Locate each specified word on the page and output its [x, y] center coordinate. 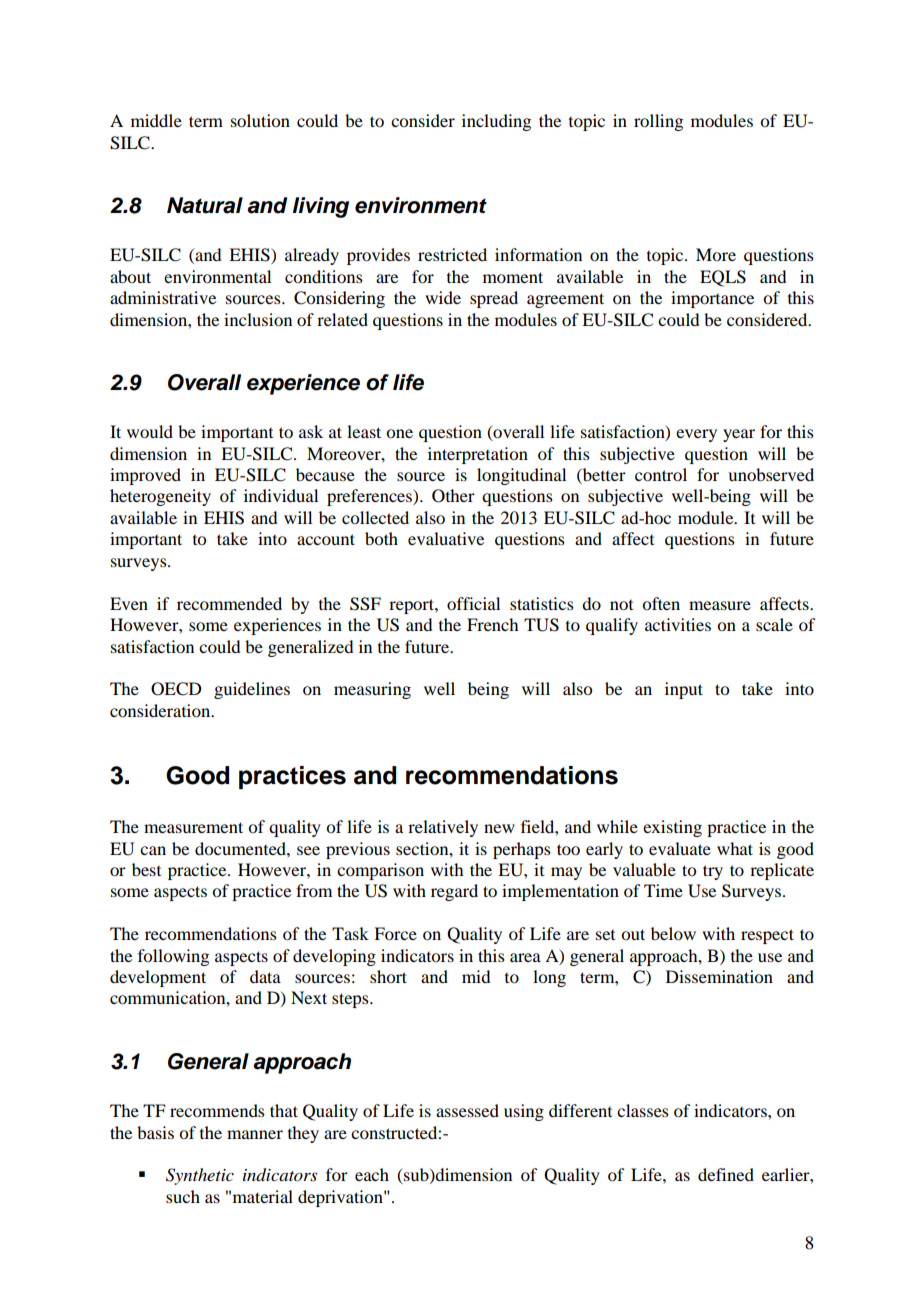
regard [454, 892]
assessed [467, 1110]
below [673, 933]
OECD [176, 689]
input [684, 690]
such [183, 1196]
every [696, 435]
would [150, 431]
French [492, 624]
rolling [658, 122]
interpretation [478, 455]
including [496, 122]
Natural [205, 205]
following [173, 957]
